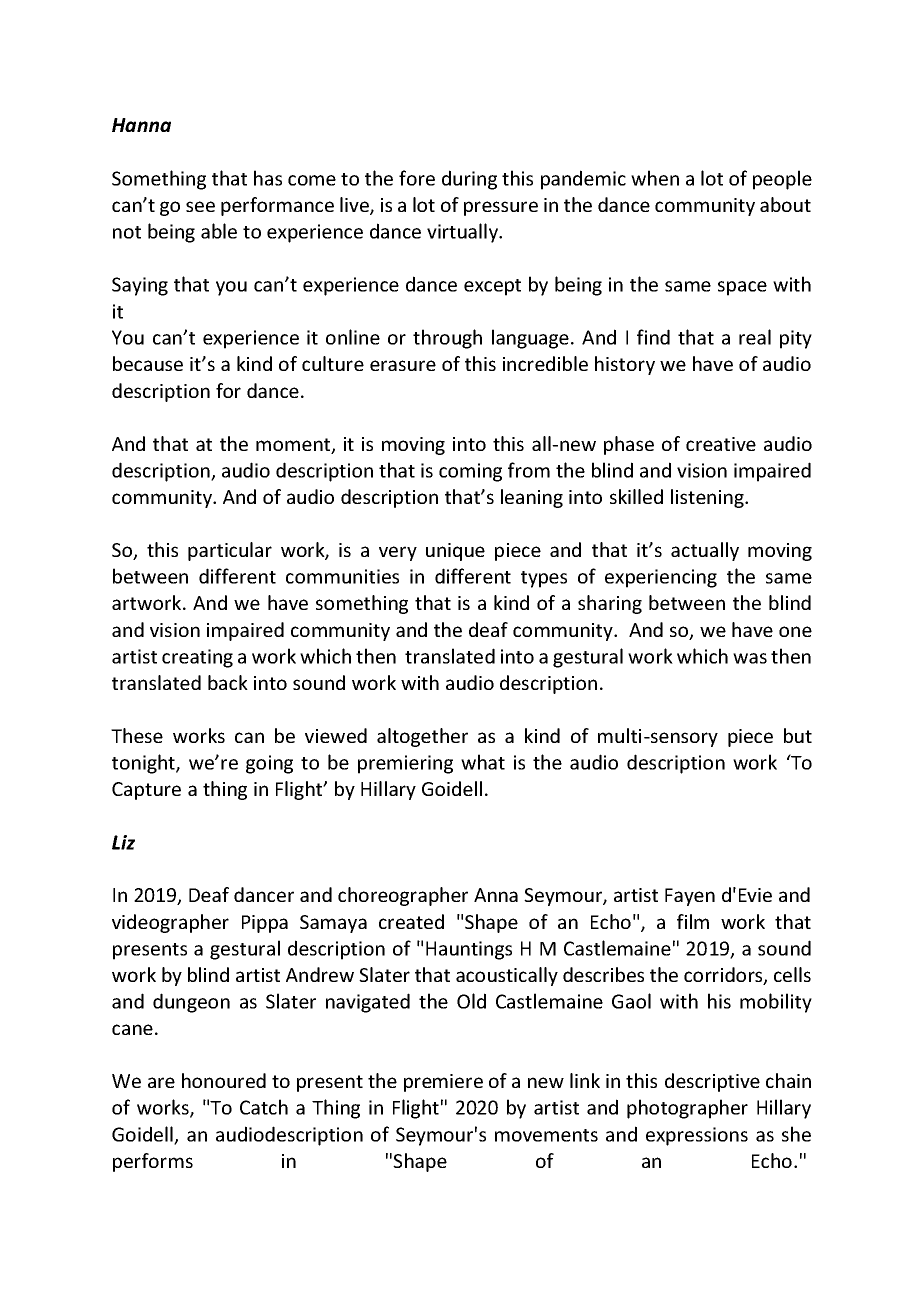 Image resolution: width=924 pixels, height=1308 pixels. Describe the element at coordinates (153, 1162) in the document. I see `performs` at that location.
